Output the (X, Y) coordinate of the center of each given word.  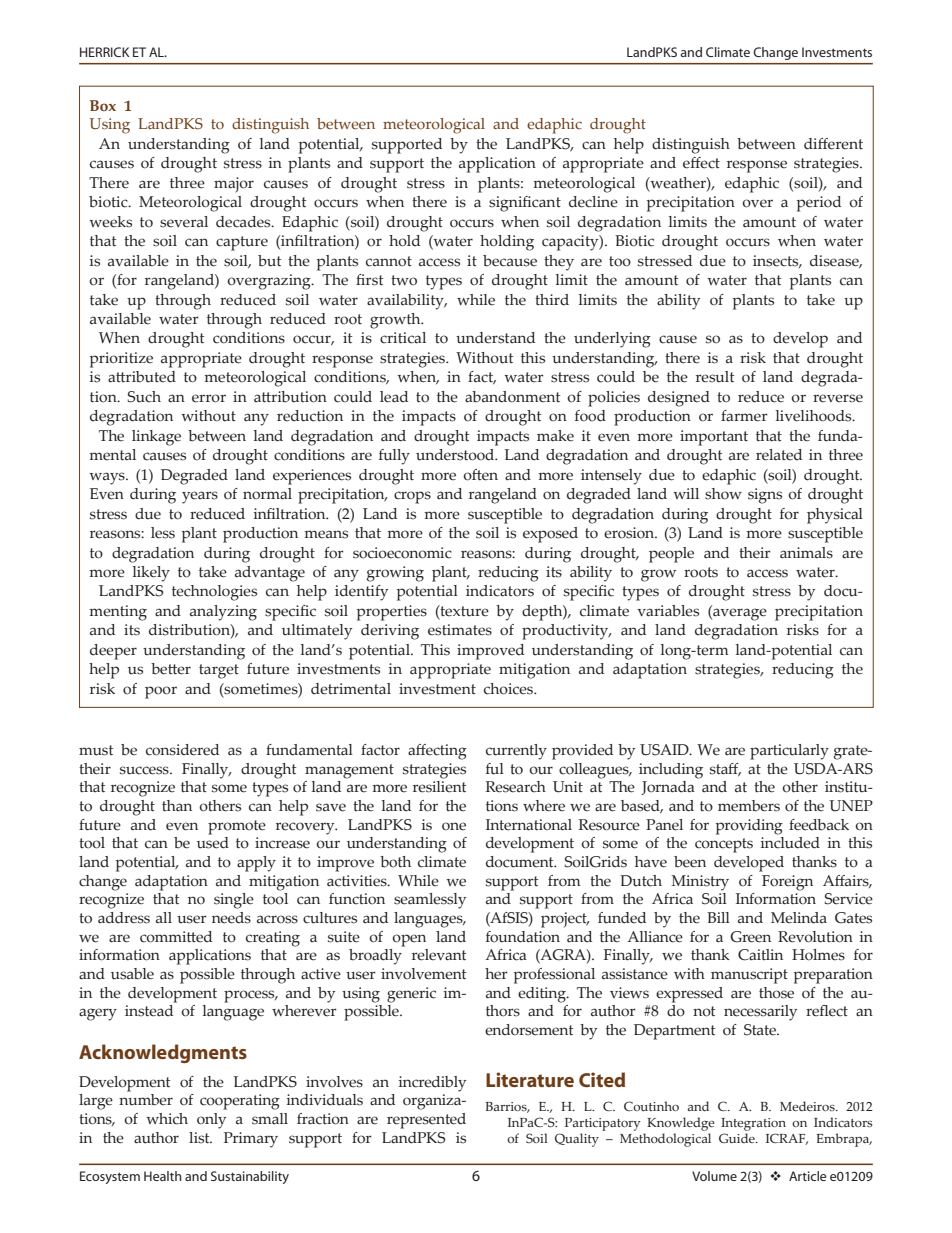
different (833, 144)
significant (525, 204)
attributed (142, 377)
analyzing (223, 613)
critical (403, 338)
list (200, 1138)
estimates (460, 630)
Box (103, 105)
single (234, 901)
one (454, 826)
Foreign (787, 883)
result (715, 377)
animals (806, 553)
